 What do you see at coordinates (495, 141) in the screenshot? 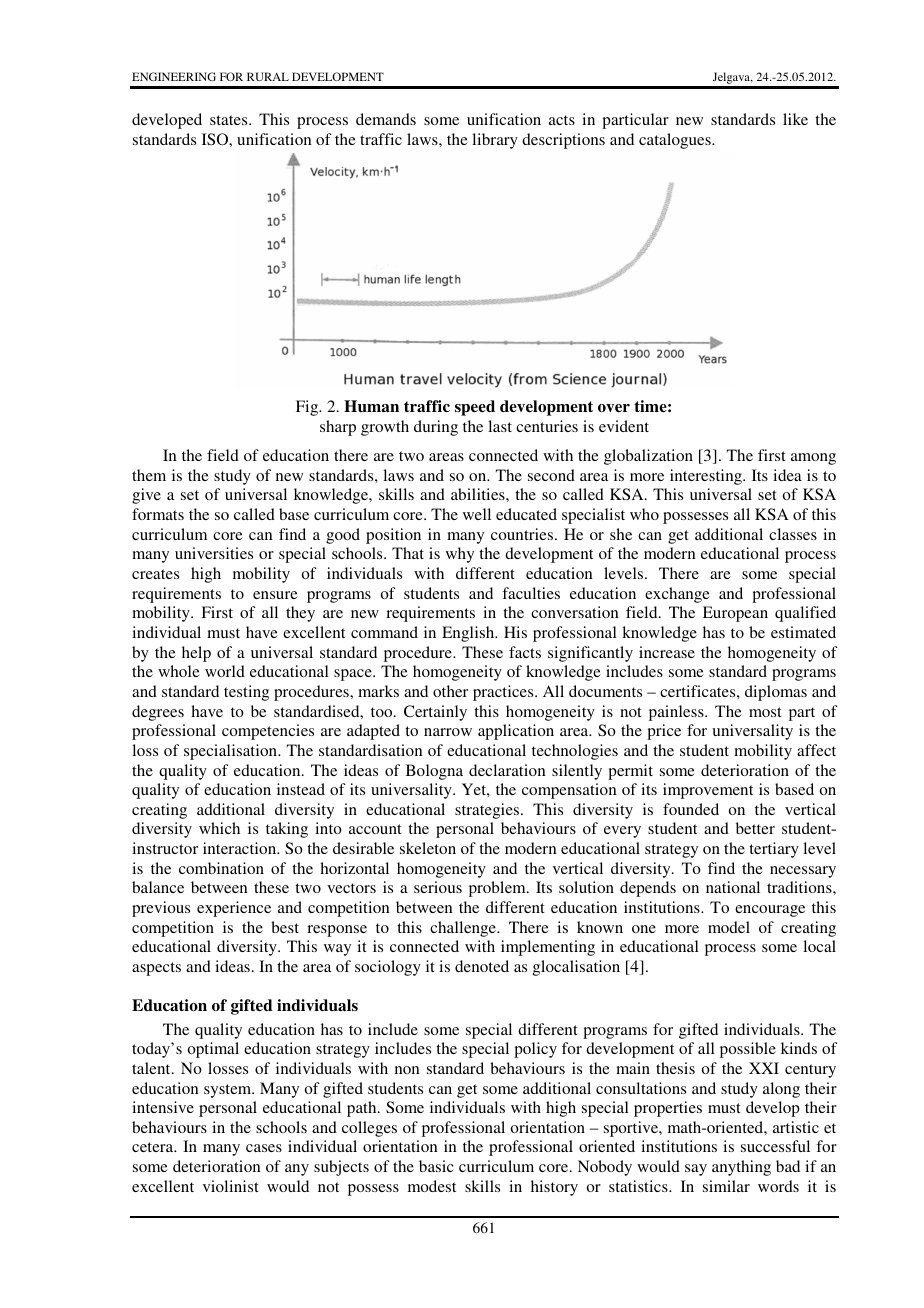
I see `library` at bounding box center [495, 141].
